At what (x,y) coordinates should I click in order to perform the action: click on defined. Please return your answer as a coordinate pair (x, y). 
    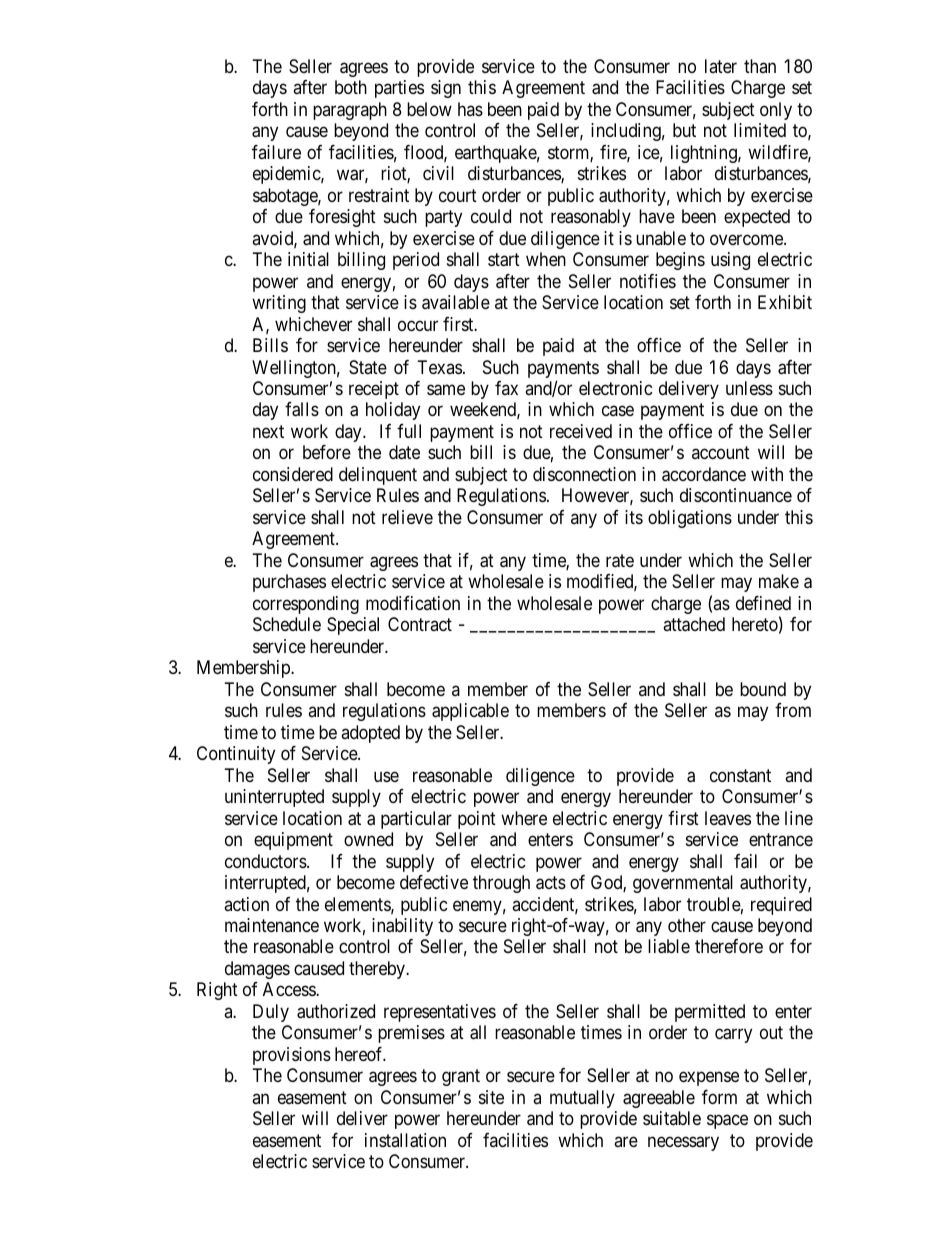
    Looking at the image, I should click on (763, 603).
